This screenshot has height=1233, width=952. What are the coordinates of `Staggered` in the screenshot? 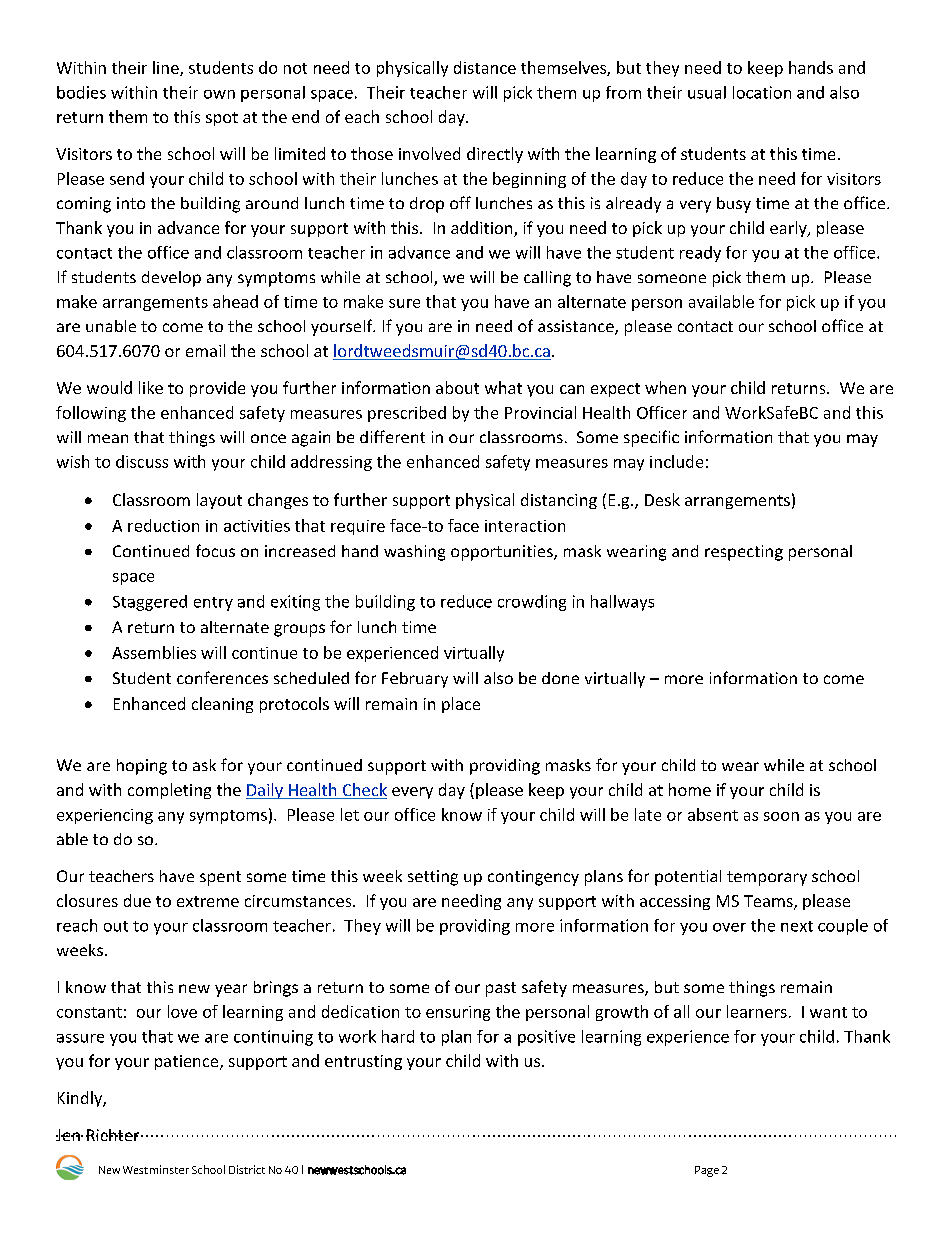 It's located at (150, 603).
